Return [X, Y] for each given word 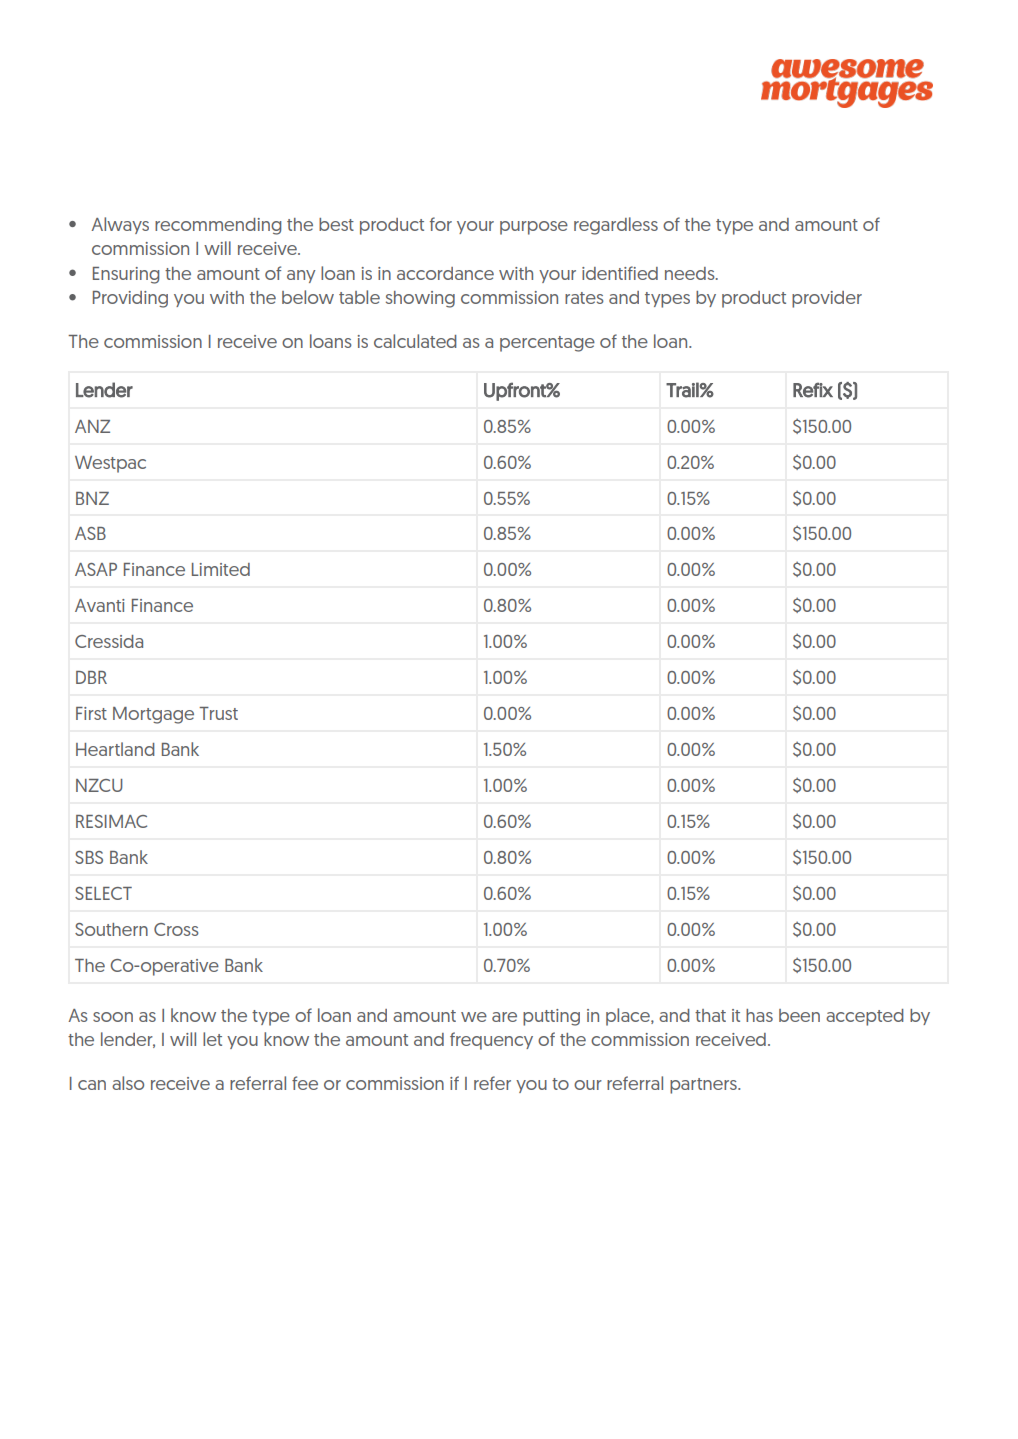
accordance [445, 273]
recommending [218, 226]
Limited [221, 569]
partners [704, 1086]
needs [691, 273]
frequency [491, 1041]
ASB [90, 533]
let [212, 1039]
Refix [813, 390]
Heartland [115, 749]
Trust [218, 713]
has [759, 1015]
